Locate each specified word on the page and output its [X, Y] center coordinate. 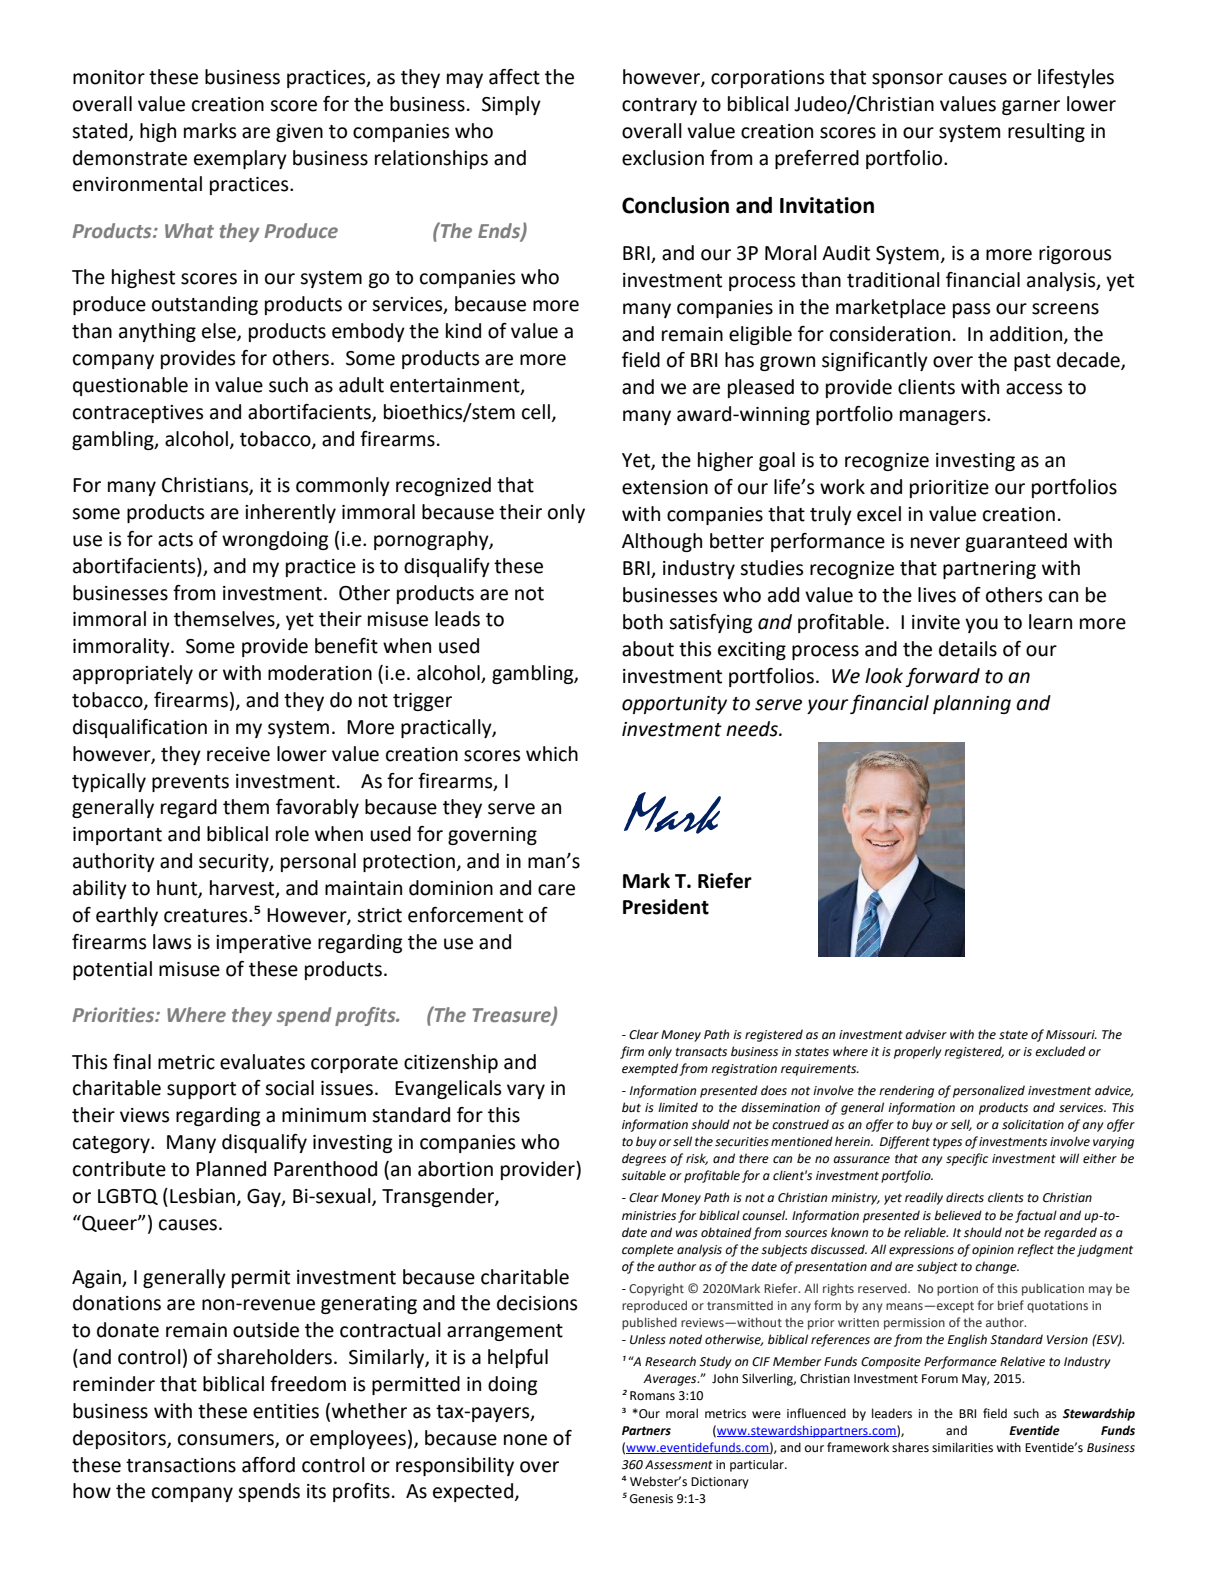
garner [1031, 107]
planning [972, 704]
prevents [190, 783]
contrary [659, 106]
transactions [181, 1465]
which [552, 754]
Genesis [651, 1499]
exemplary [240, 159]
